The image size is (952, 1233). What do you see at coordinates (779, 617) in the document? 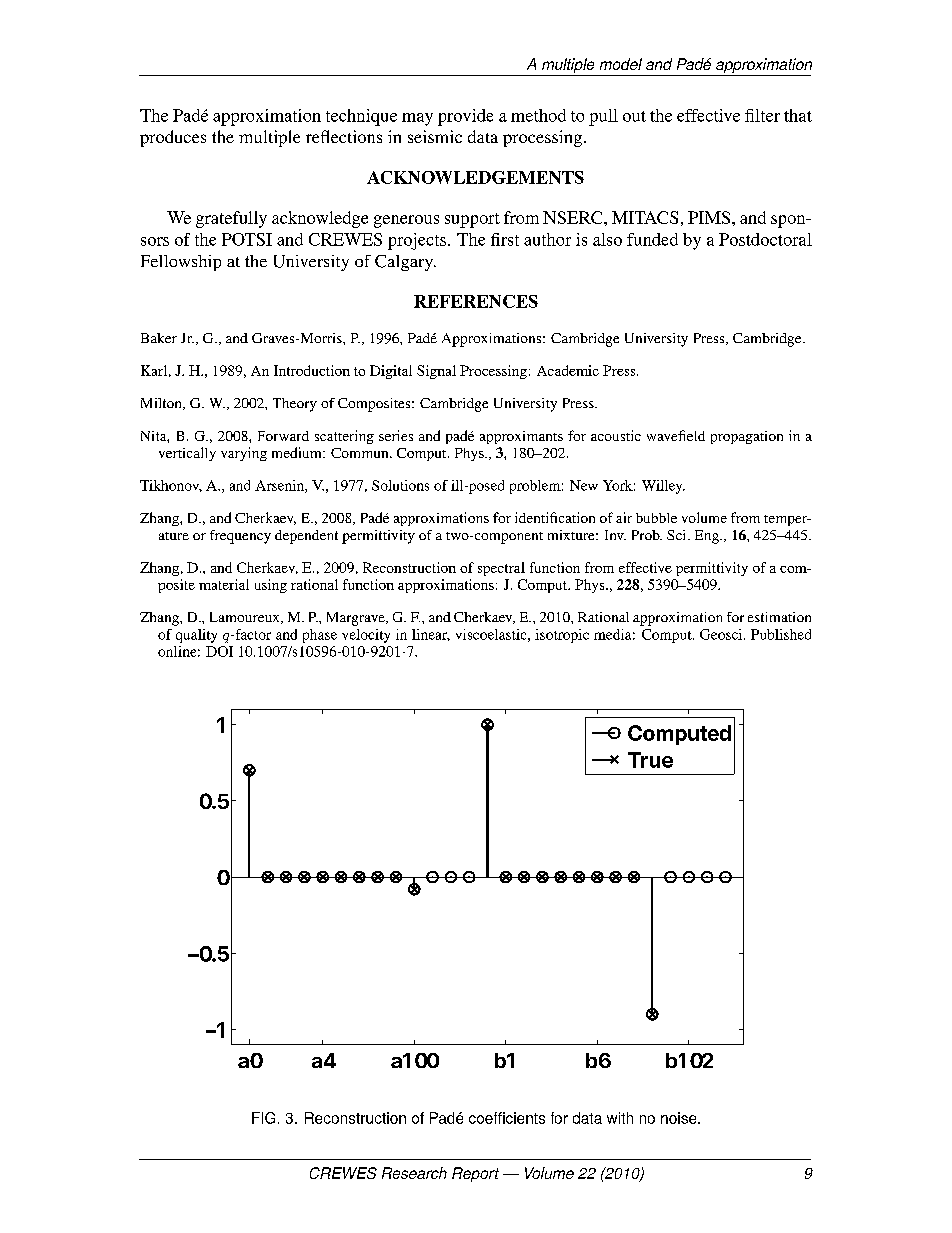
I see `estimation` at bounding box center [779, 617].
